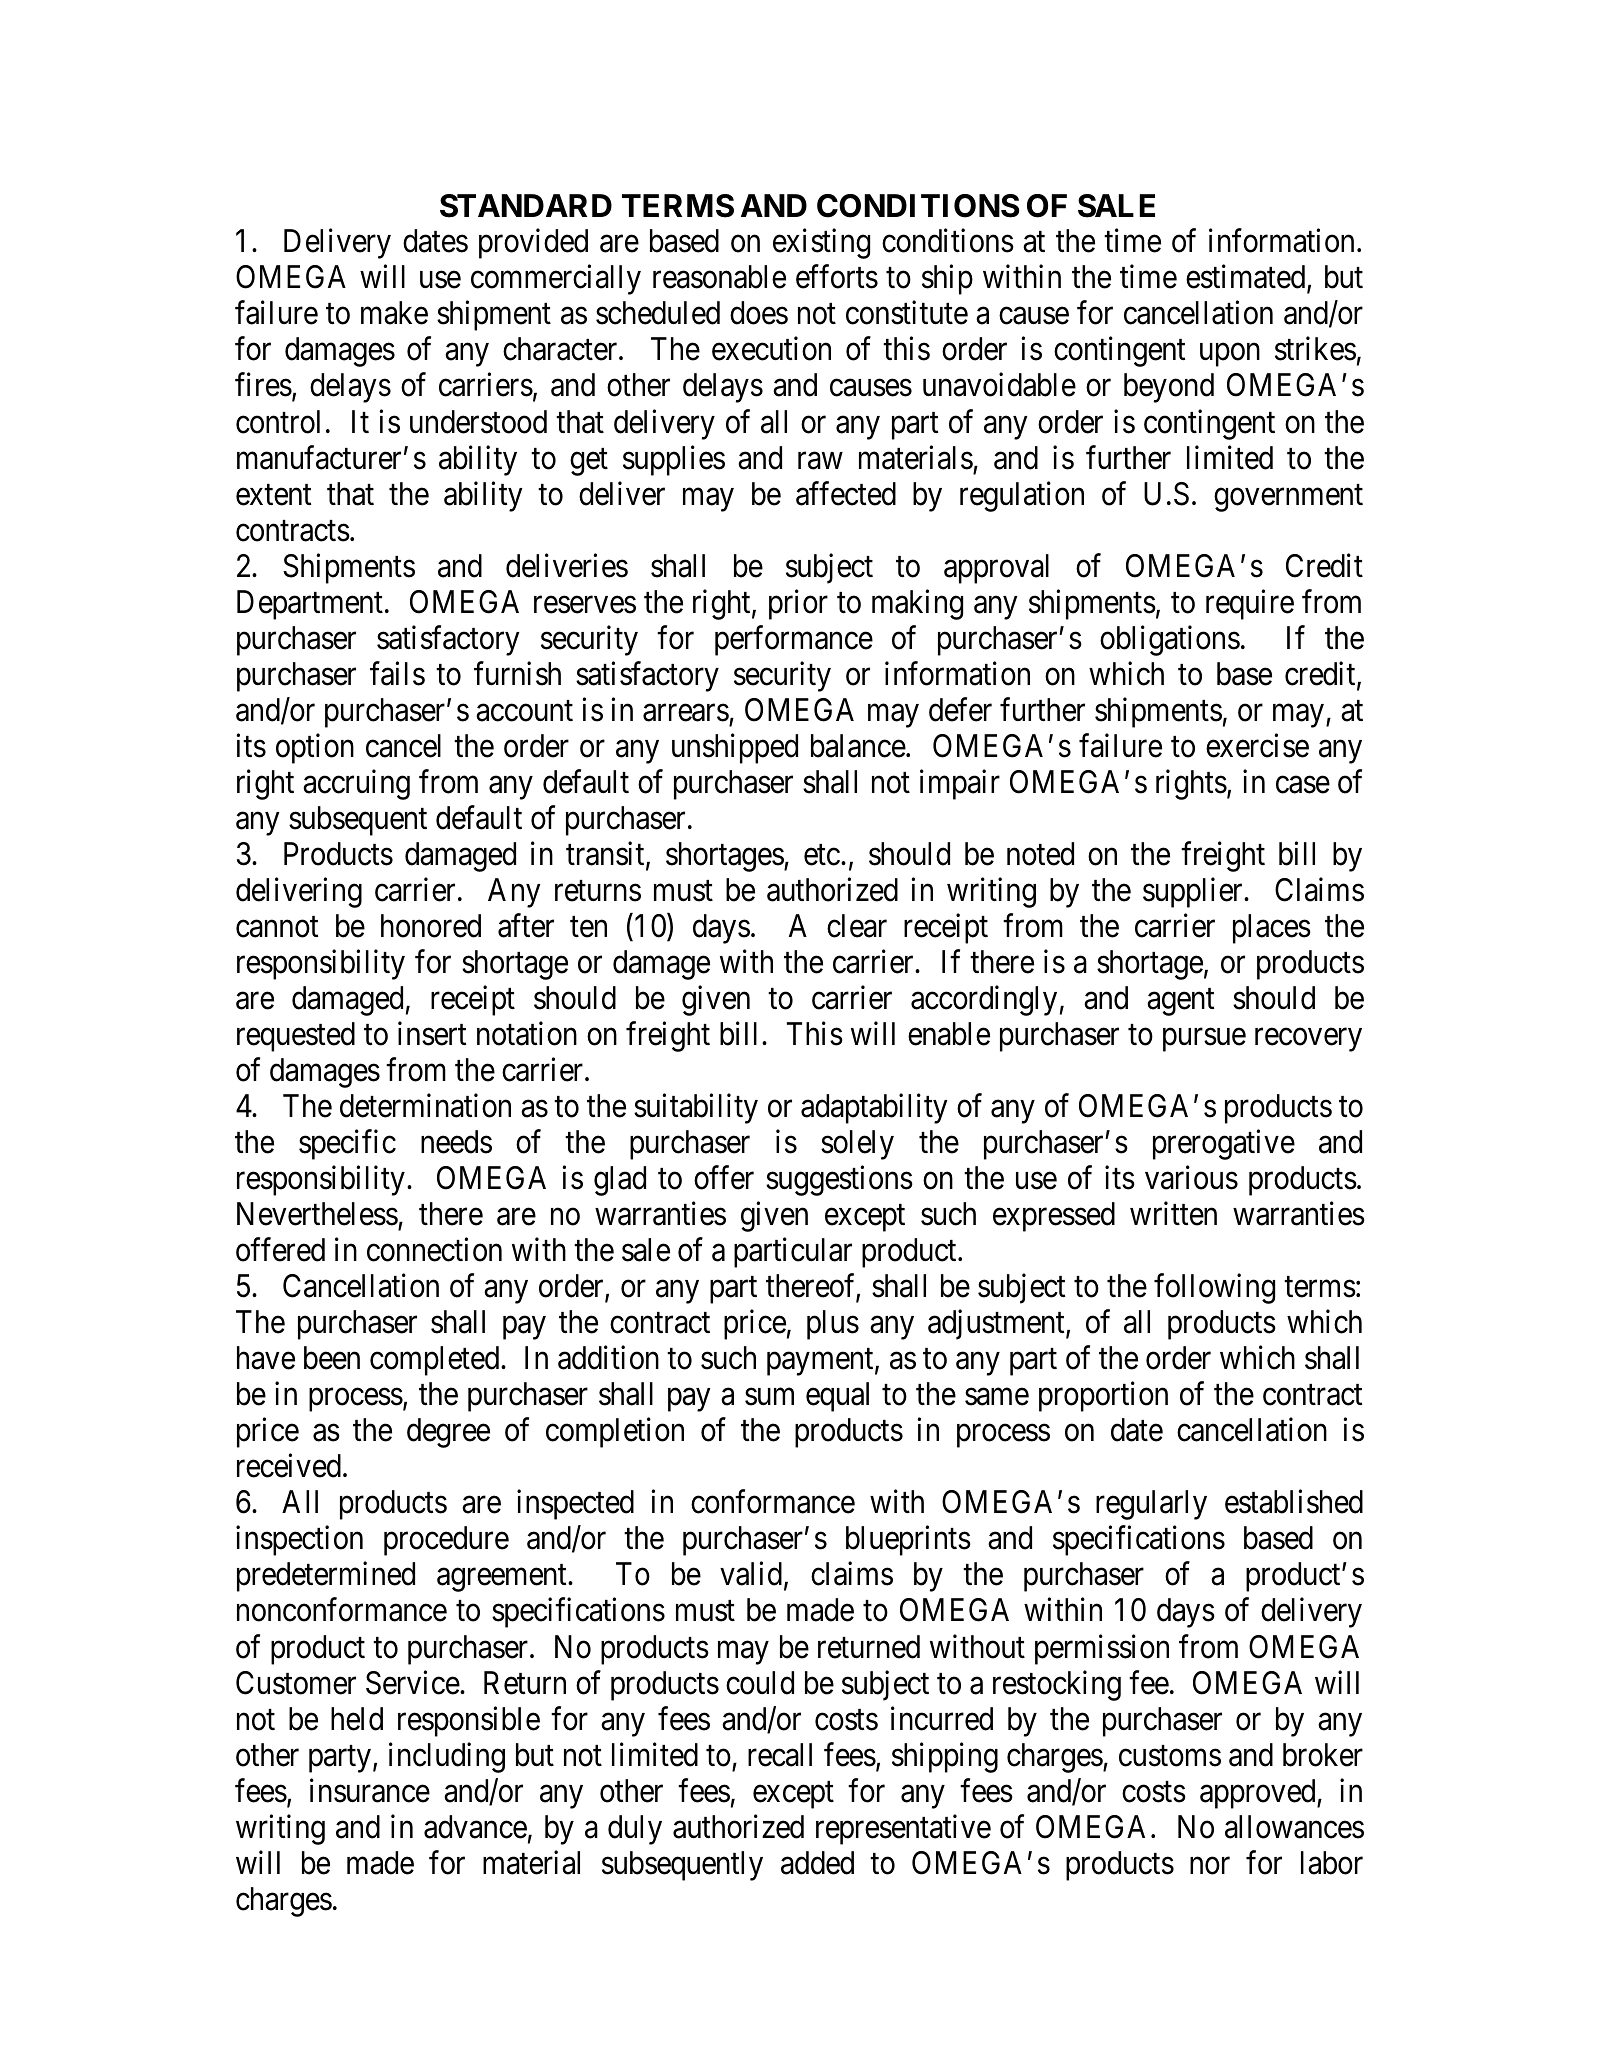 The image size is (1598, 2068). I want to click on connection, so click(434, 1250).
